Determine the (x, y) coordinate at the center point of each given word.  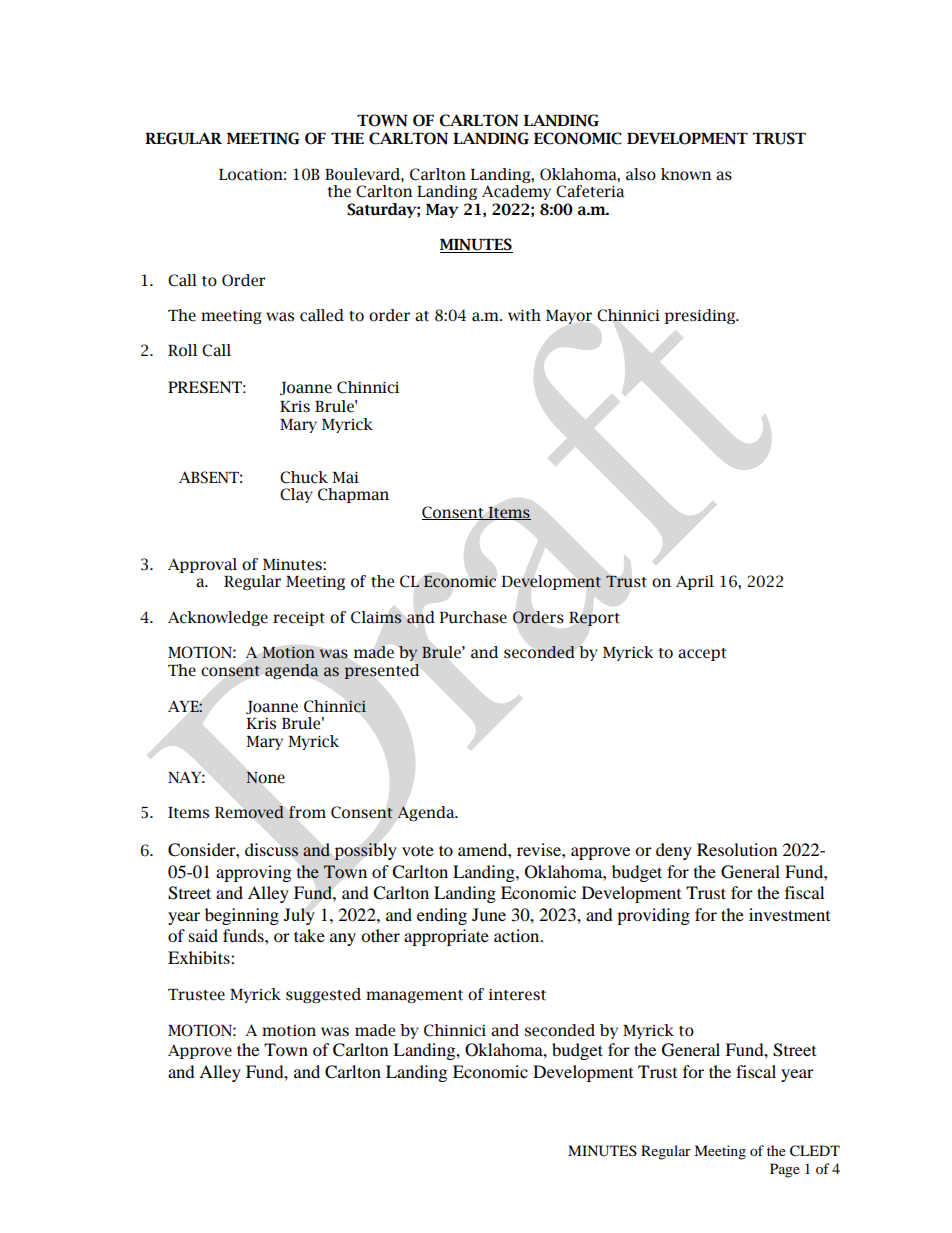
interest (517, 995)
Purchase (473, 617)
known (686, 174)
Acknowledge (218, 618)
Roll (182, 350)
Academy (516, 192)
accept (702, 654)
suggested (323, 995)
